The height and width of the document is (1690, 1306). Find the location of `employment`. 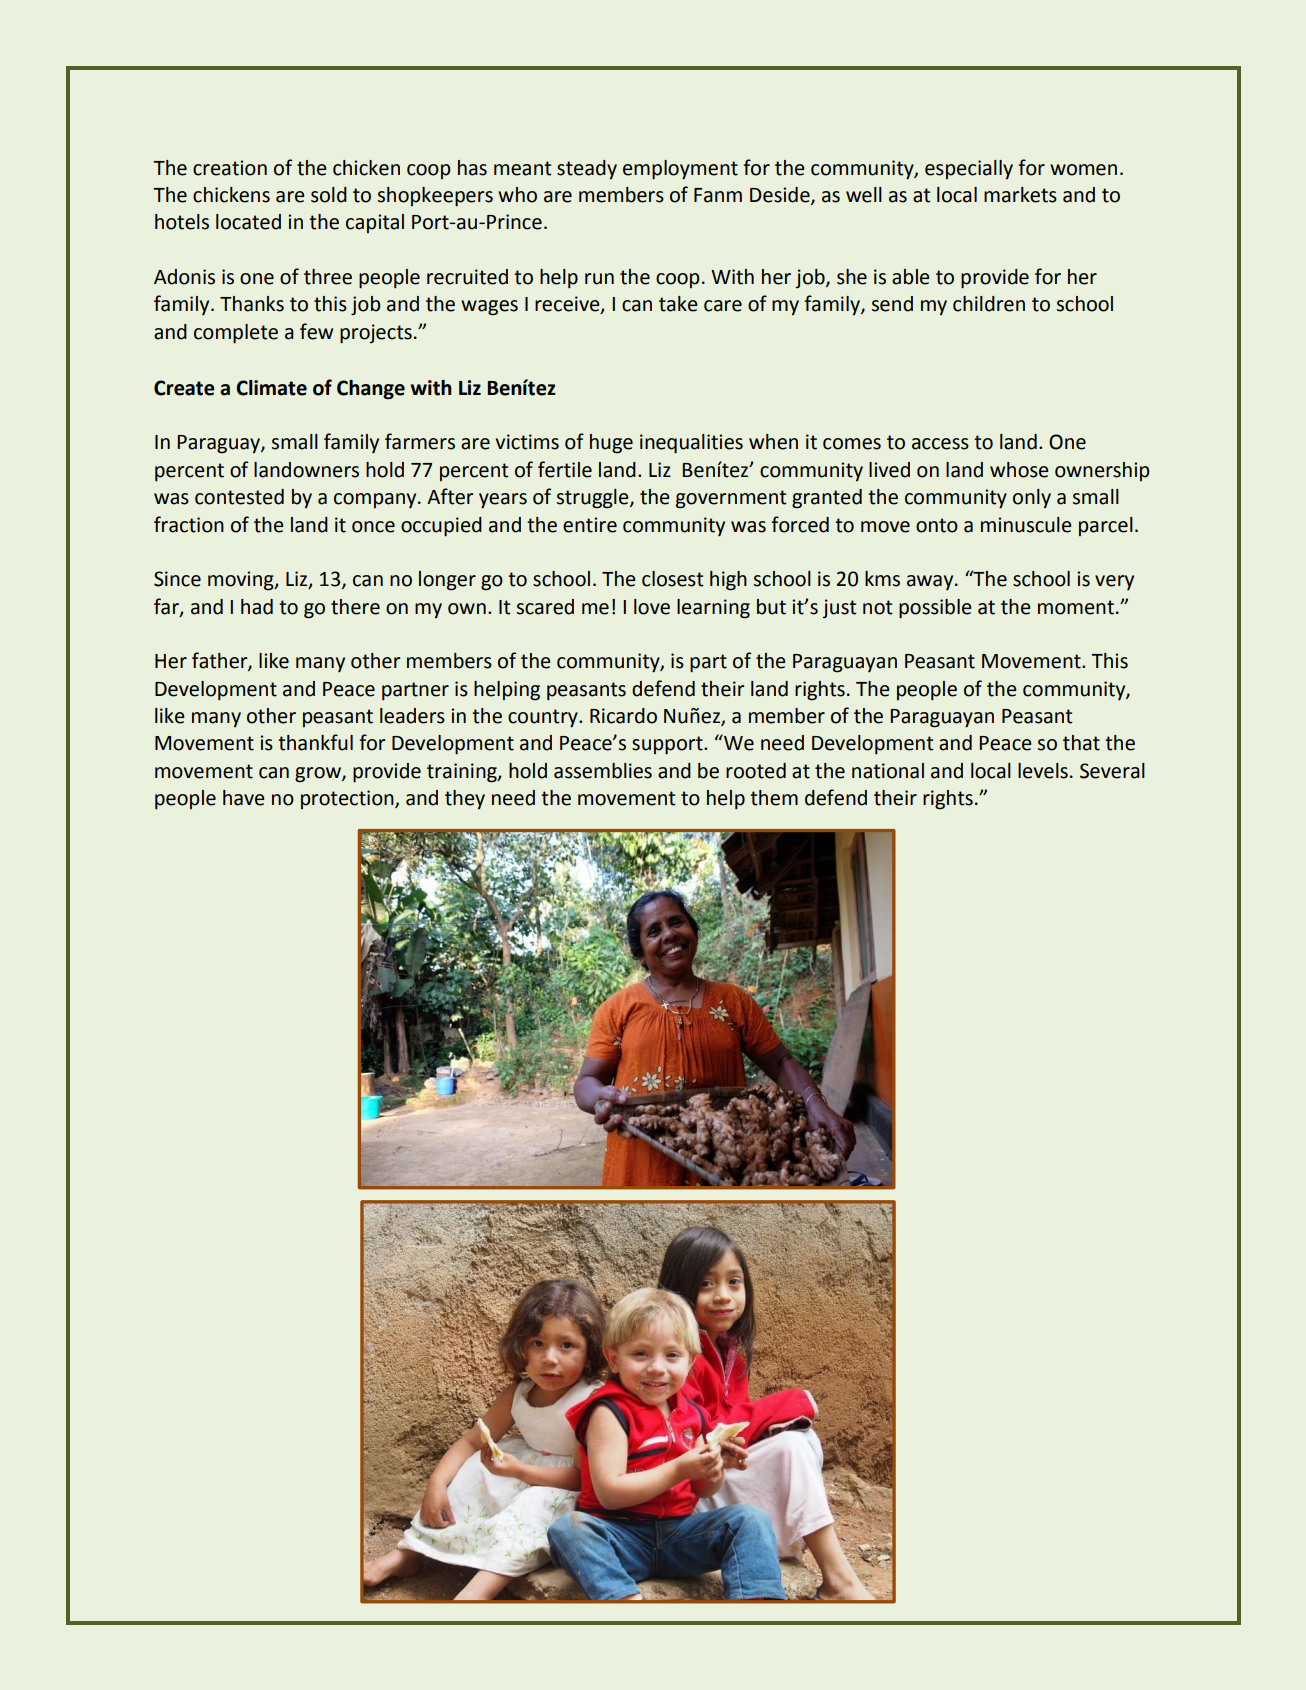

employment is located at coordinates (680, 170).
